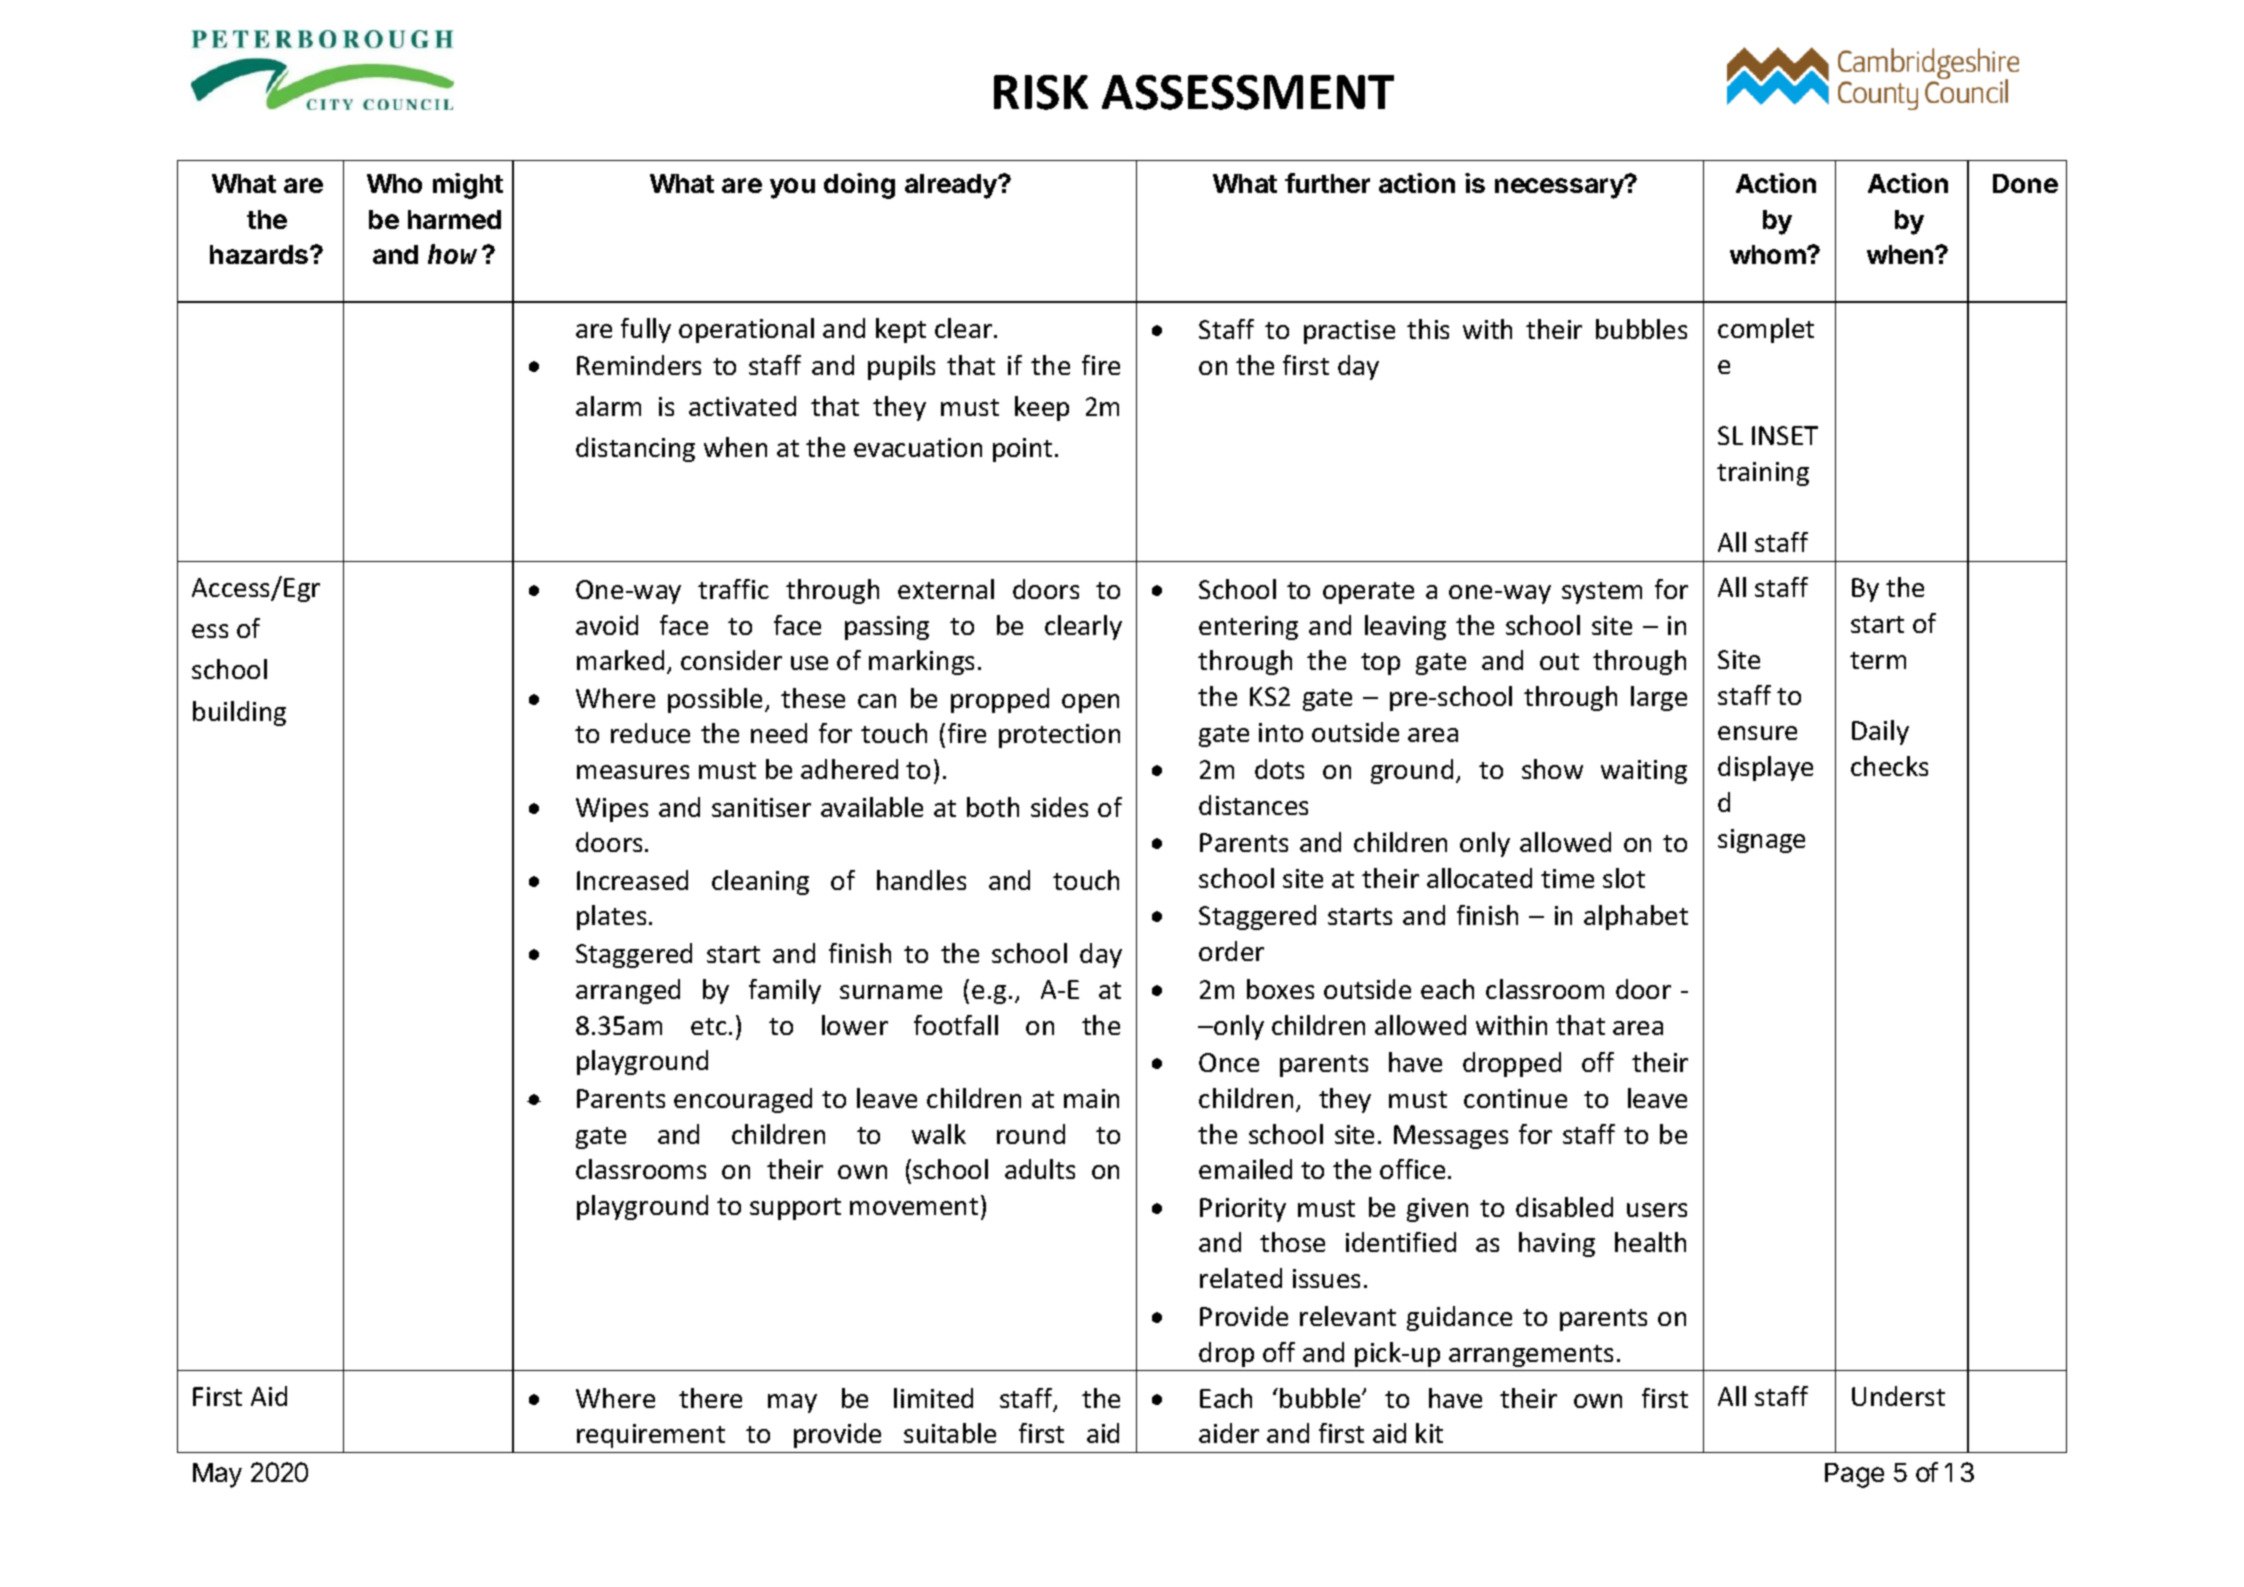  I want to click on requirement, so click(651, 1436).
